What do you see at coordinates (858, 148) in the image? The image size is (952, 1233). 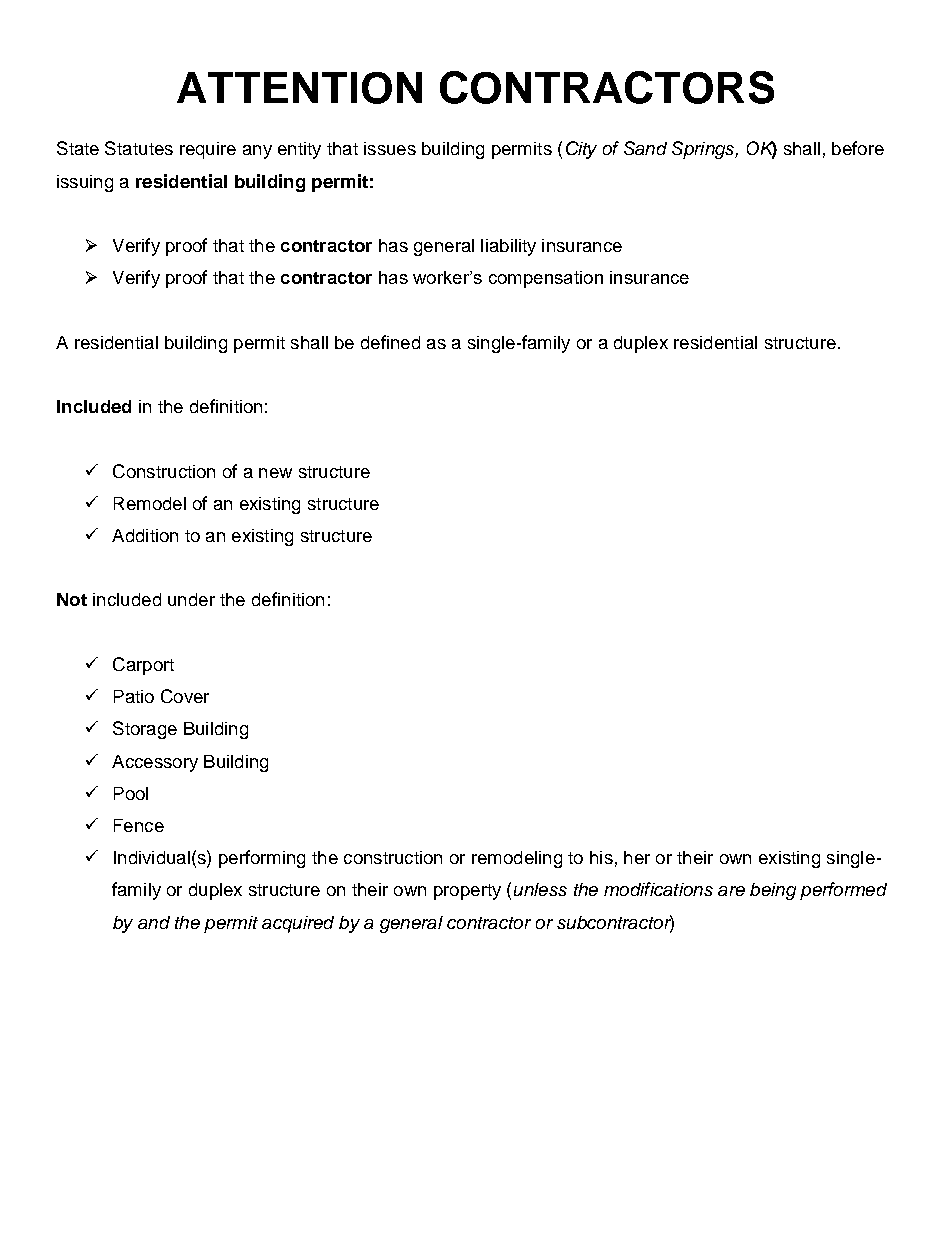 I see `before` at bounding box center [858, 148].
